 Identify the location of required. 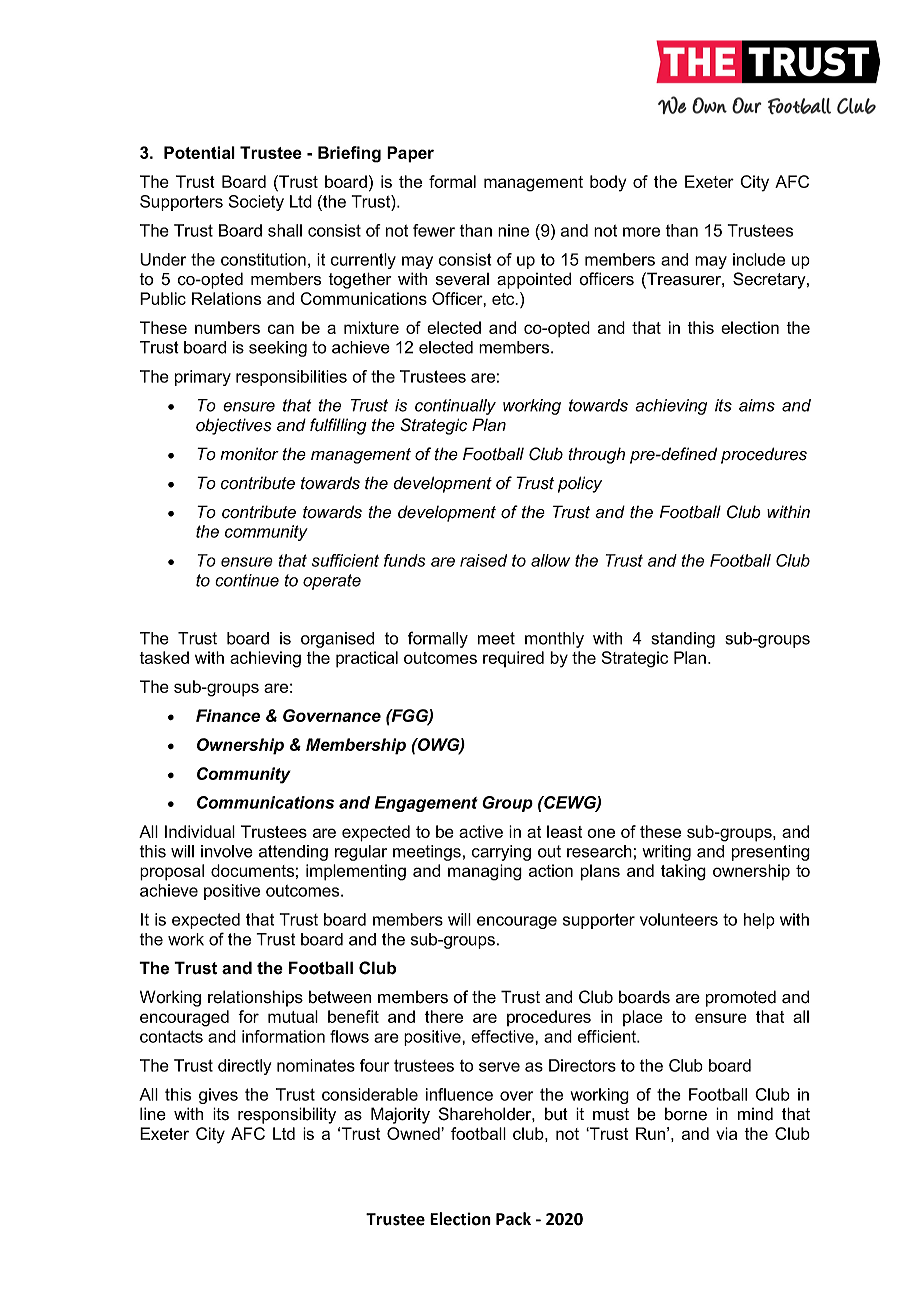
(513, 659).
